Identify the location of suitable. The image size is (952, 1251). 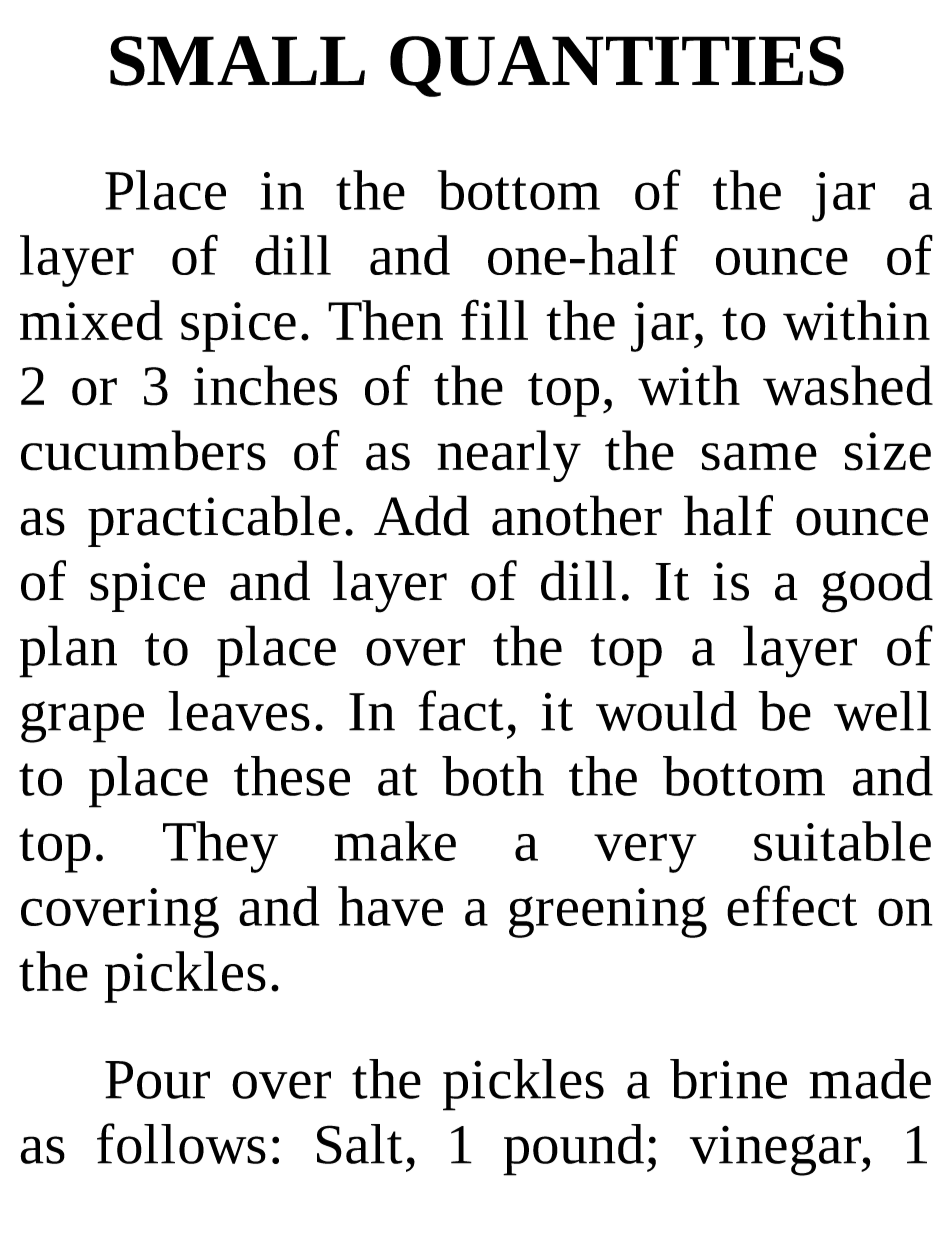
(842, 841).
